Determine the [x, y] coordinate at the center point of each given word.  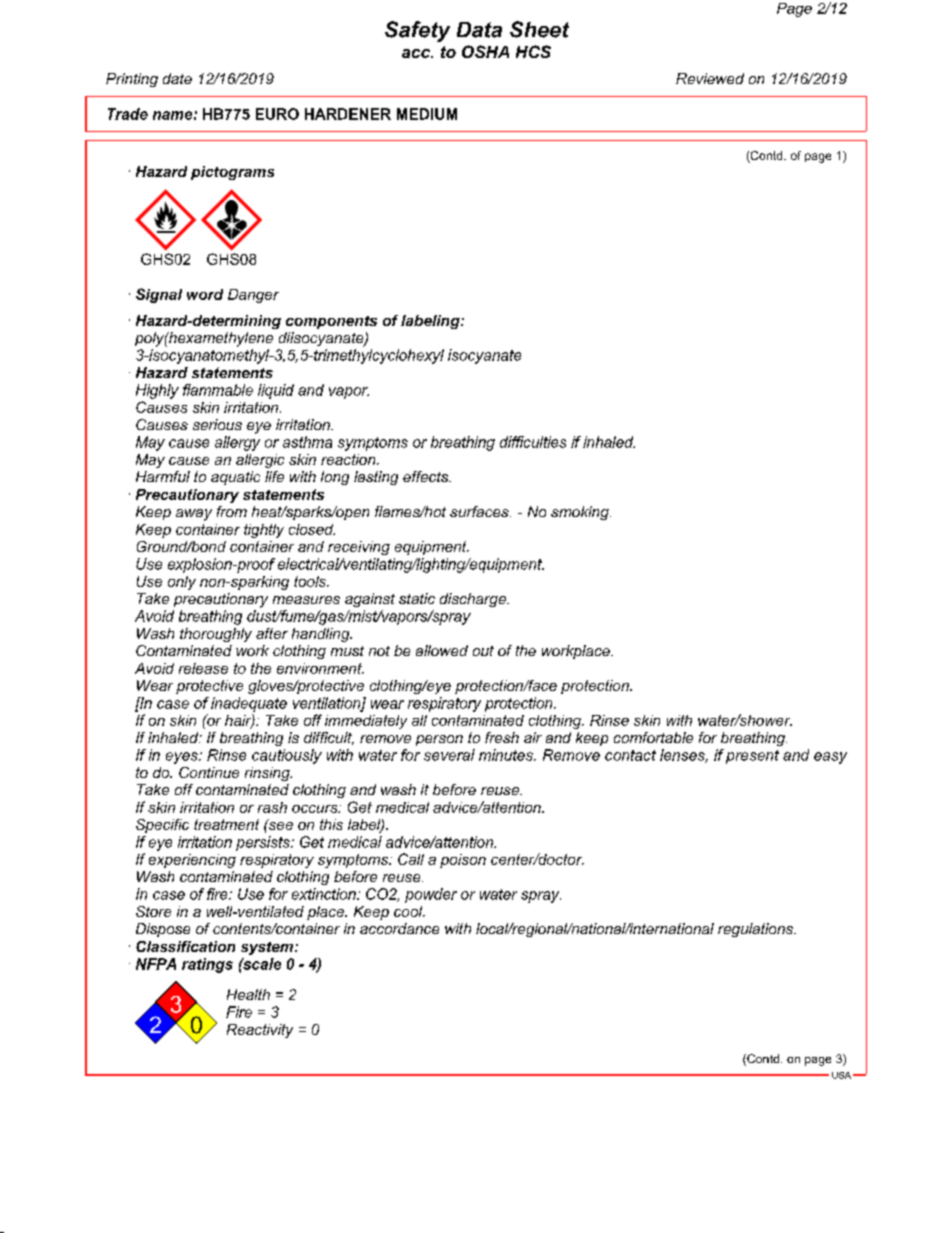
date [177, 78]
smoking [581, 513]
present [752, 757]
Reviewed [710, 78]
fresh [502, 737]
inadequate [249, 704]
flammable [218, 390]
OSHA [485, 51]
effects [427, 476]
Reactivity [260, 1031]
